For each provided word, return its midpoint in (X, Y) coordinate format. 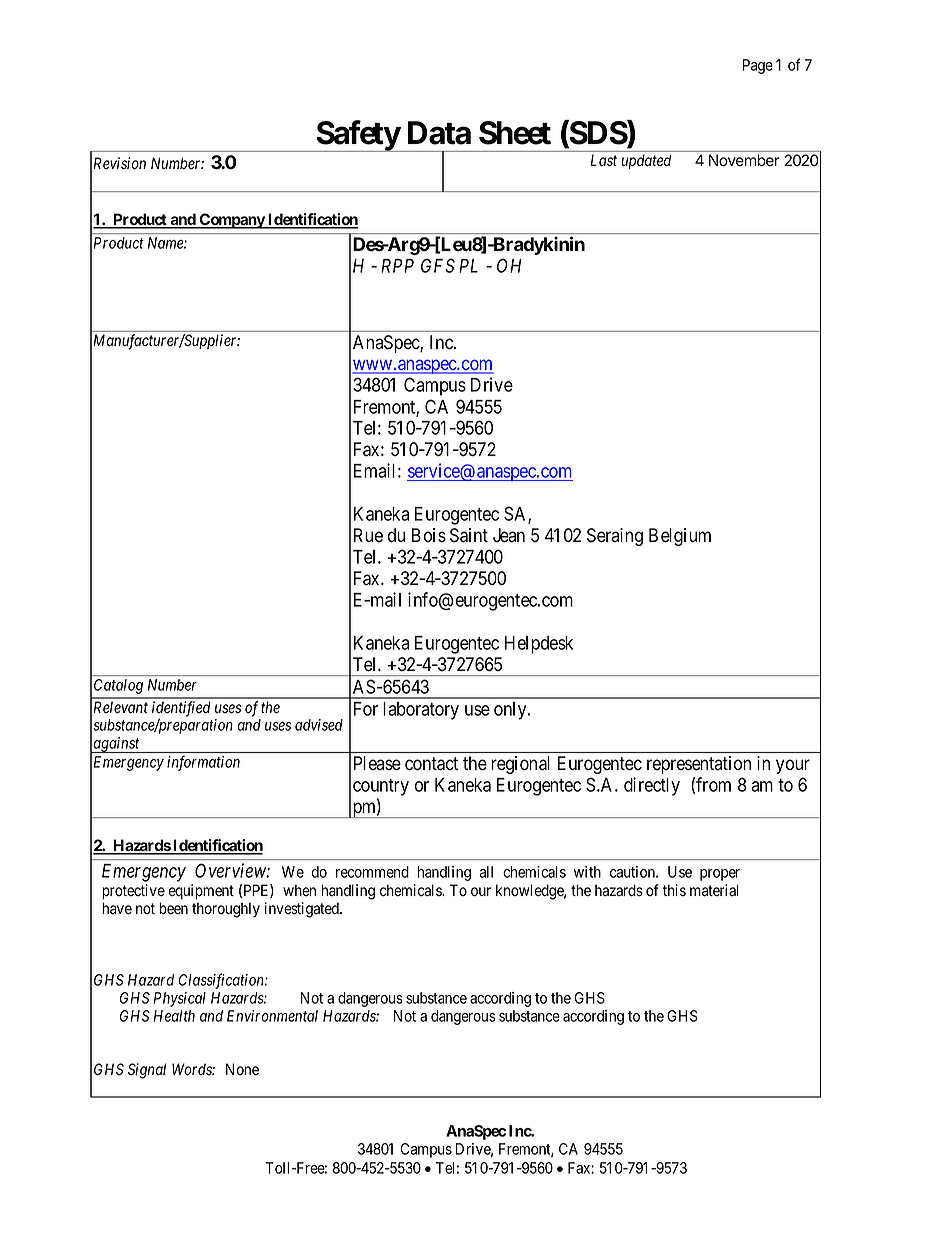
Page (758, 66)
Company (232, 221)
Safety (357, 136)
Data (439, 133)
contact (431, 764)
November (744, 160)
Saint (469, 535)
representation (699, 765)
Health (174, 1016)
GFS (438, 265)
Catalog (118, 686)
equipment (201, 891)
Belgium (680, 537)
